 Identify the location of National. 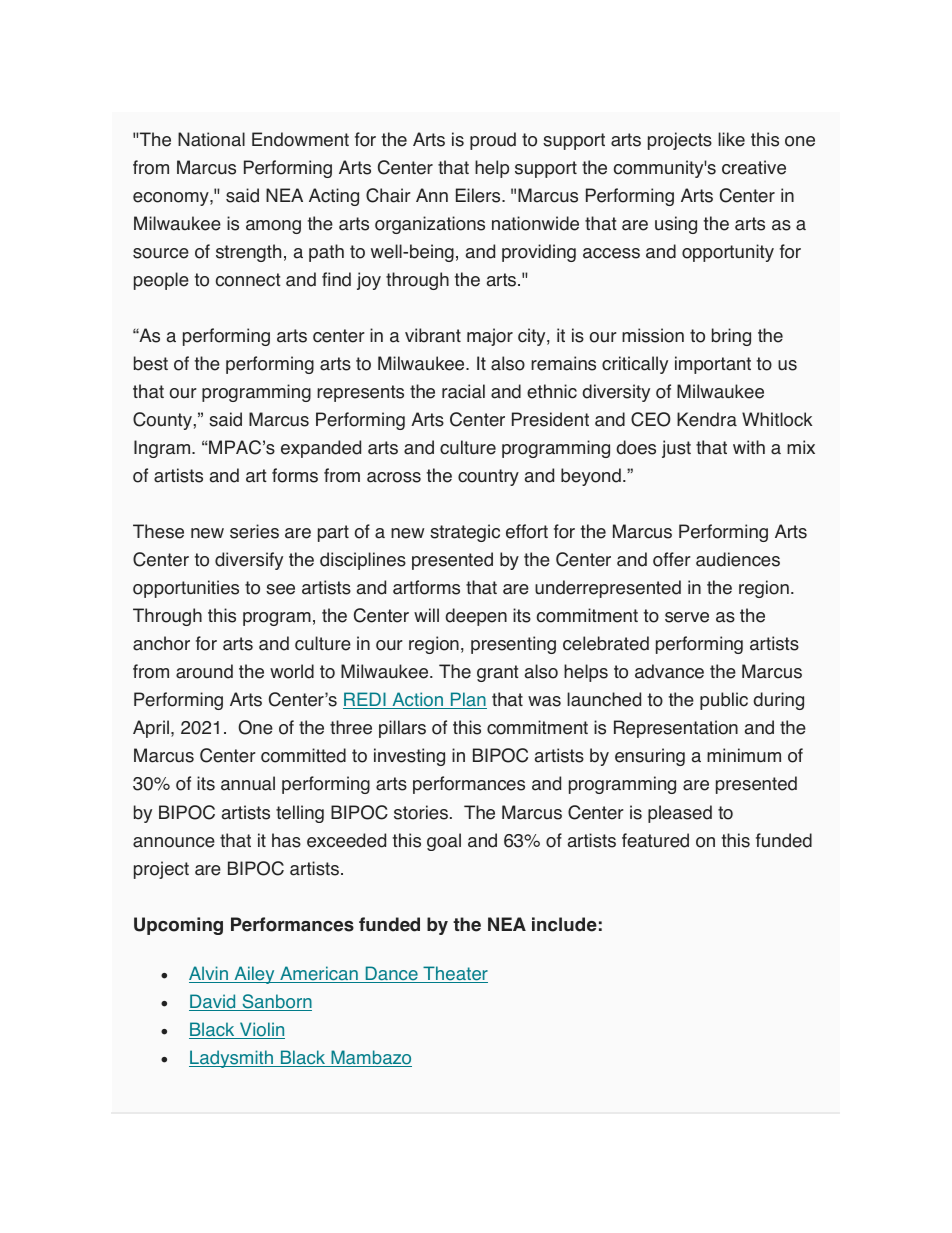
(211, 139).
